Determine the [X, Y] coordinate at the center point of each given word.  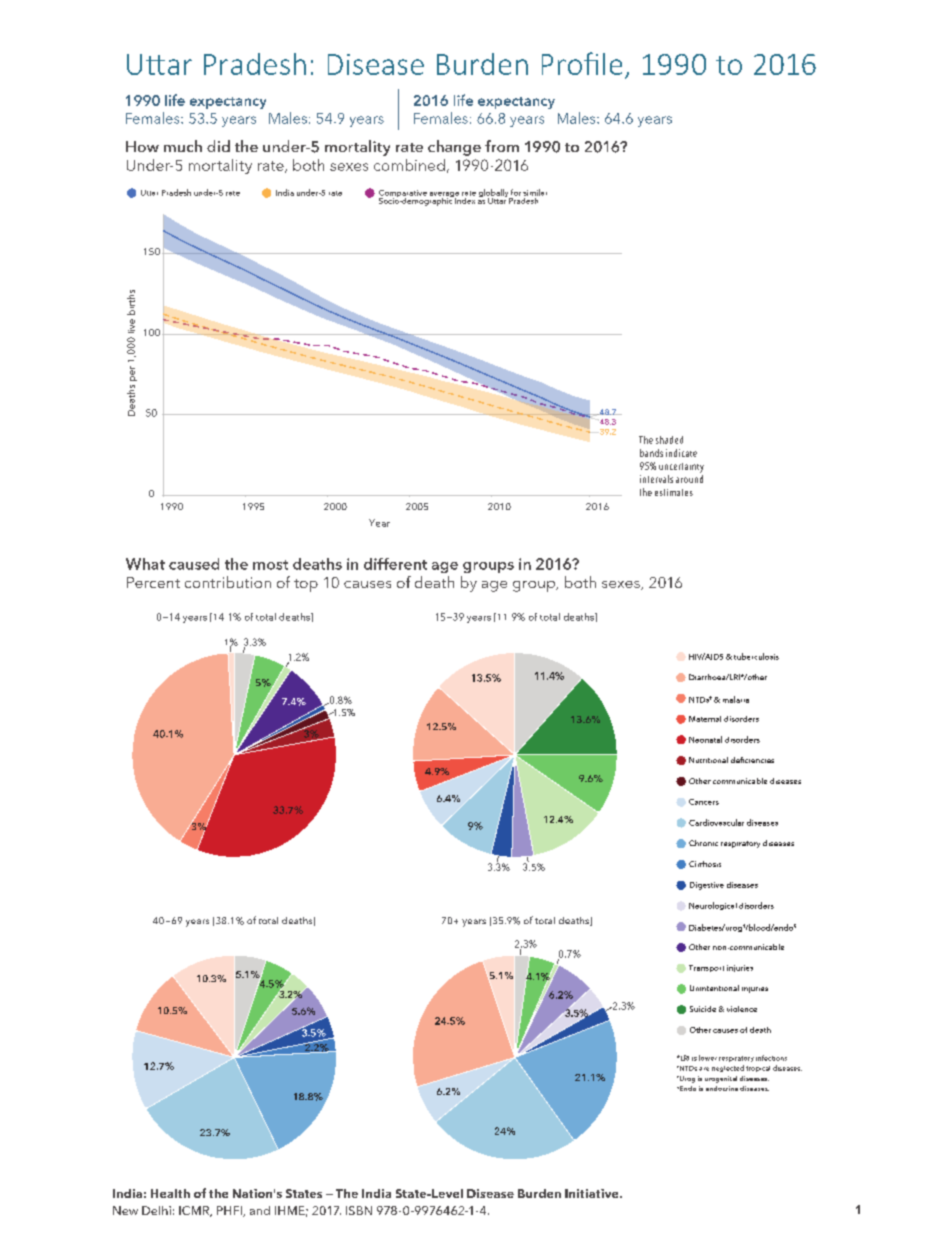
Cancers [704, 802]
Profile [582, 63]
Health [170, 1193]
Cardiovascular [716, 822]
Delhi [156, 1210]
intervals [656, 479]
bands [651, 453]
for [516, 192]
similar [535, 192]
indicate [681, 453]
